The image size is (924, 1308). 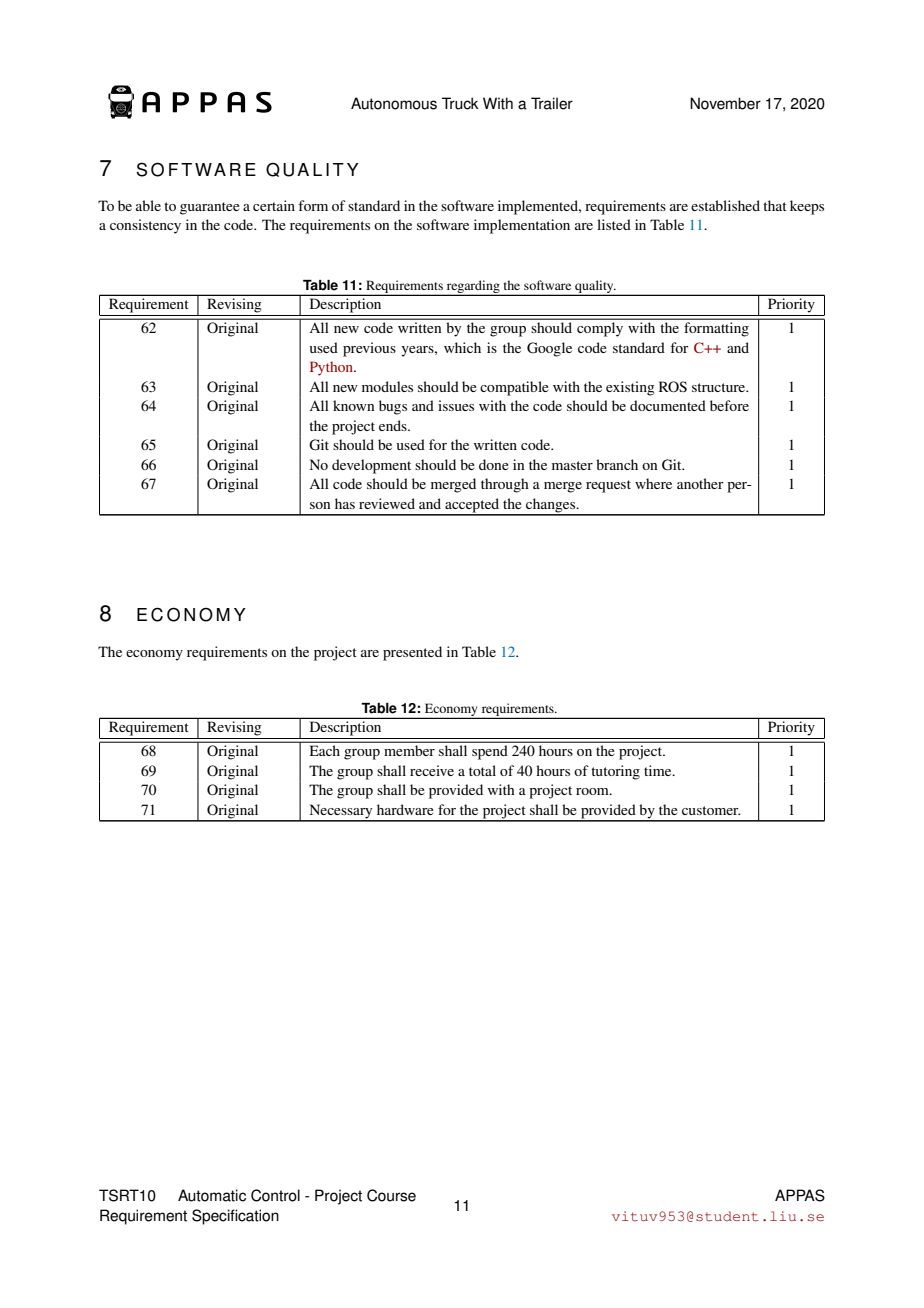 I want to click on another, so click(x=700, y=483).
